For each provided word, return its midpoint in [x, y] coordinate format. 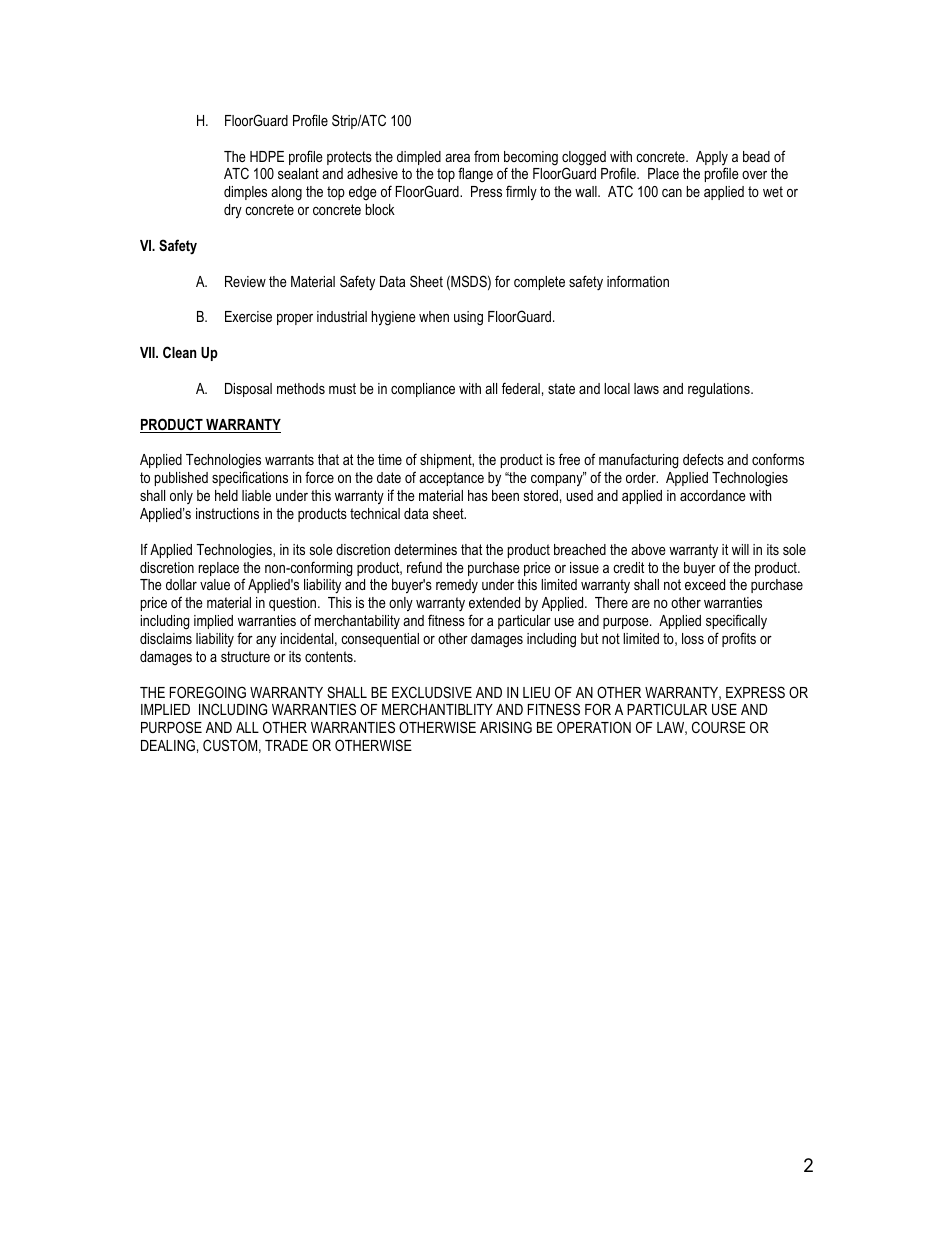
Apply [712, 159]
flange [475, 175]
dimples [245, 193]
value [215, 584]
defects [703, 459]
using [468, 318]
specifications [250, 478]
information [638, 281]
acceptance [451, 479]
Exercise [248, 316]
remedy [457, 586]
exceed [705, 584]
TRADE [286, 745]
